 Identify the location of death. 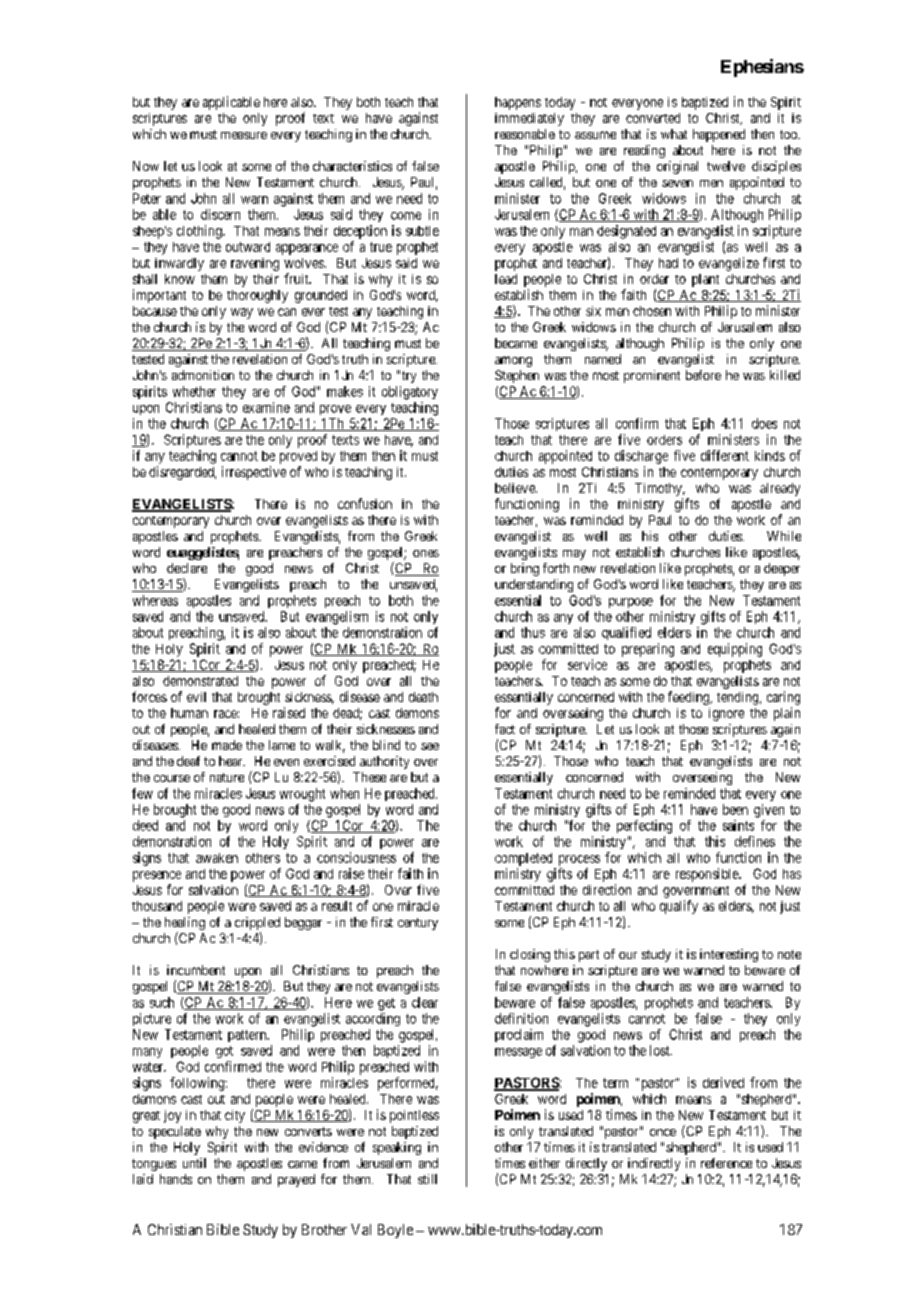
(423, 697).
